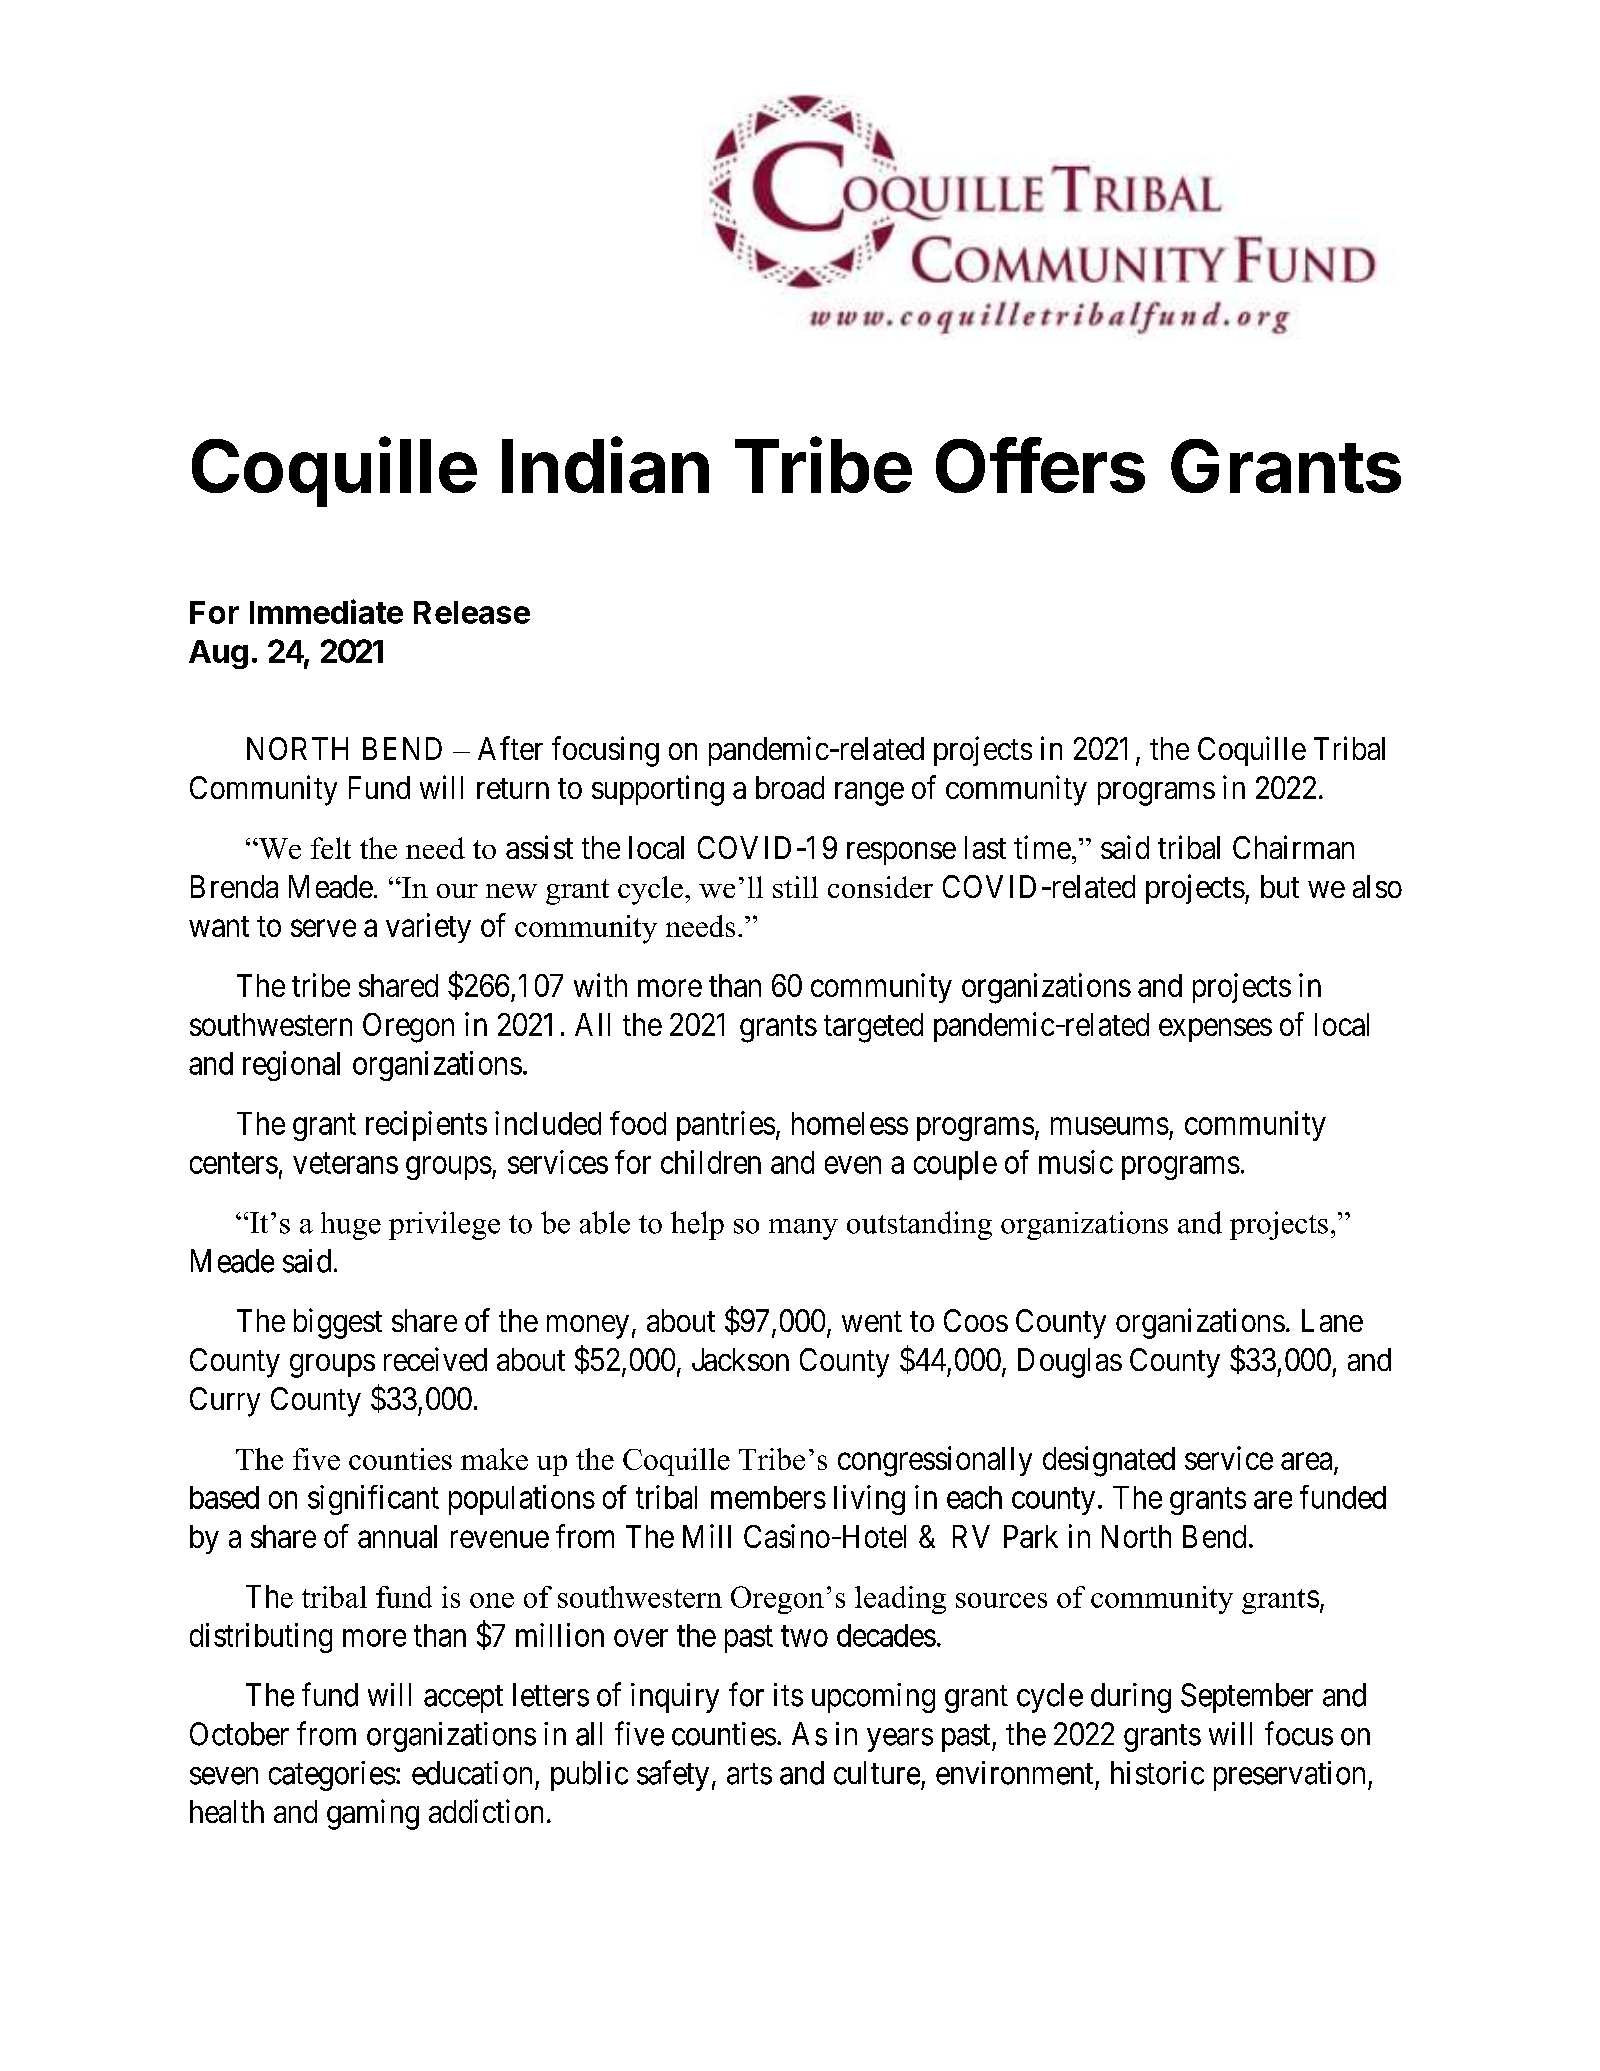  What do you see at coordinates (1110, 1126) in the screenshot?
I see `museums` at bounding box center [1110, 1126].
